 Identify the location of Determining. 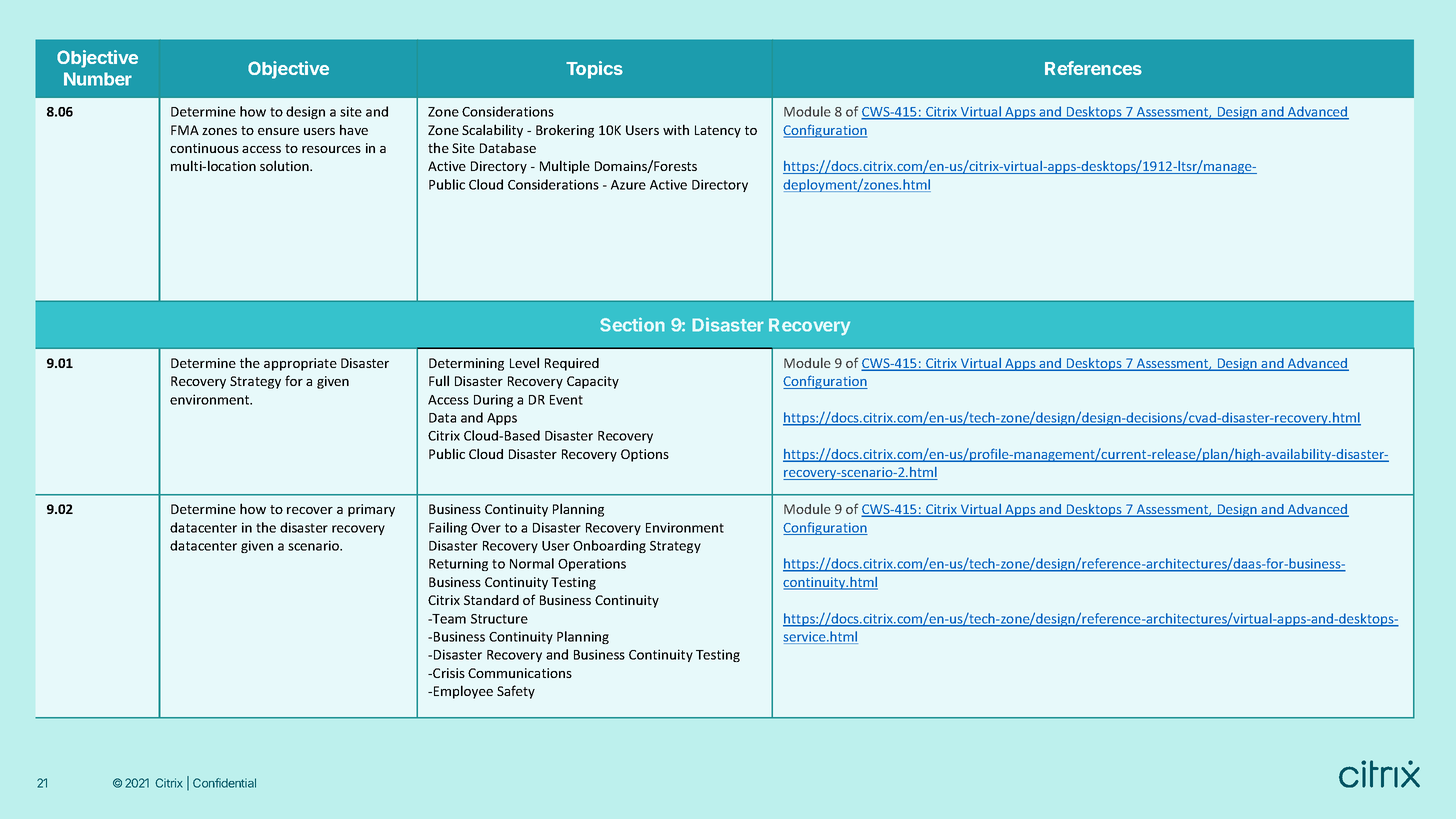
(466, 364).
